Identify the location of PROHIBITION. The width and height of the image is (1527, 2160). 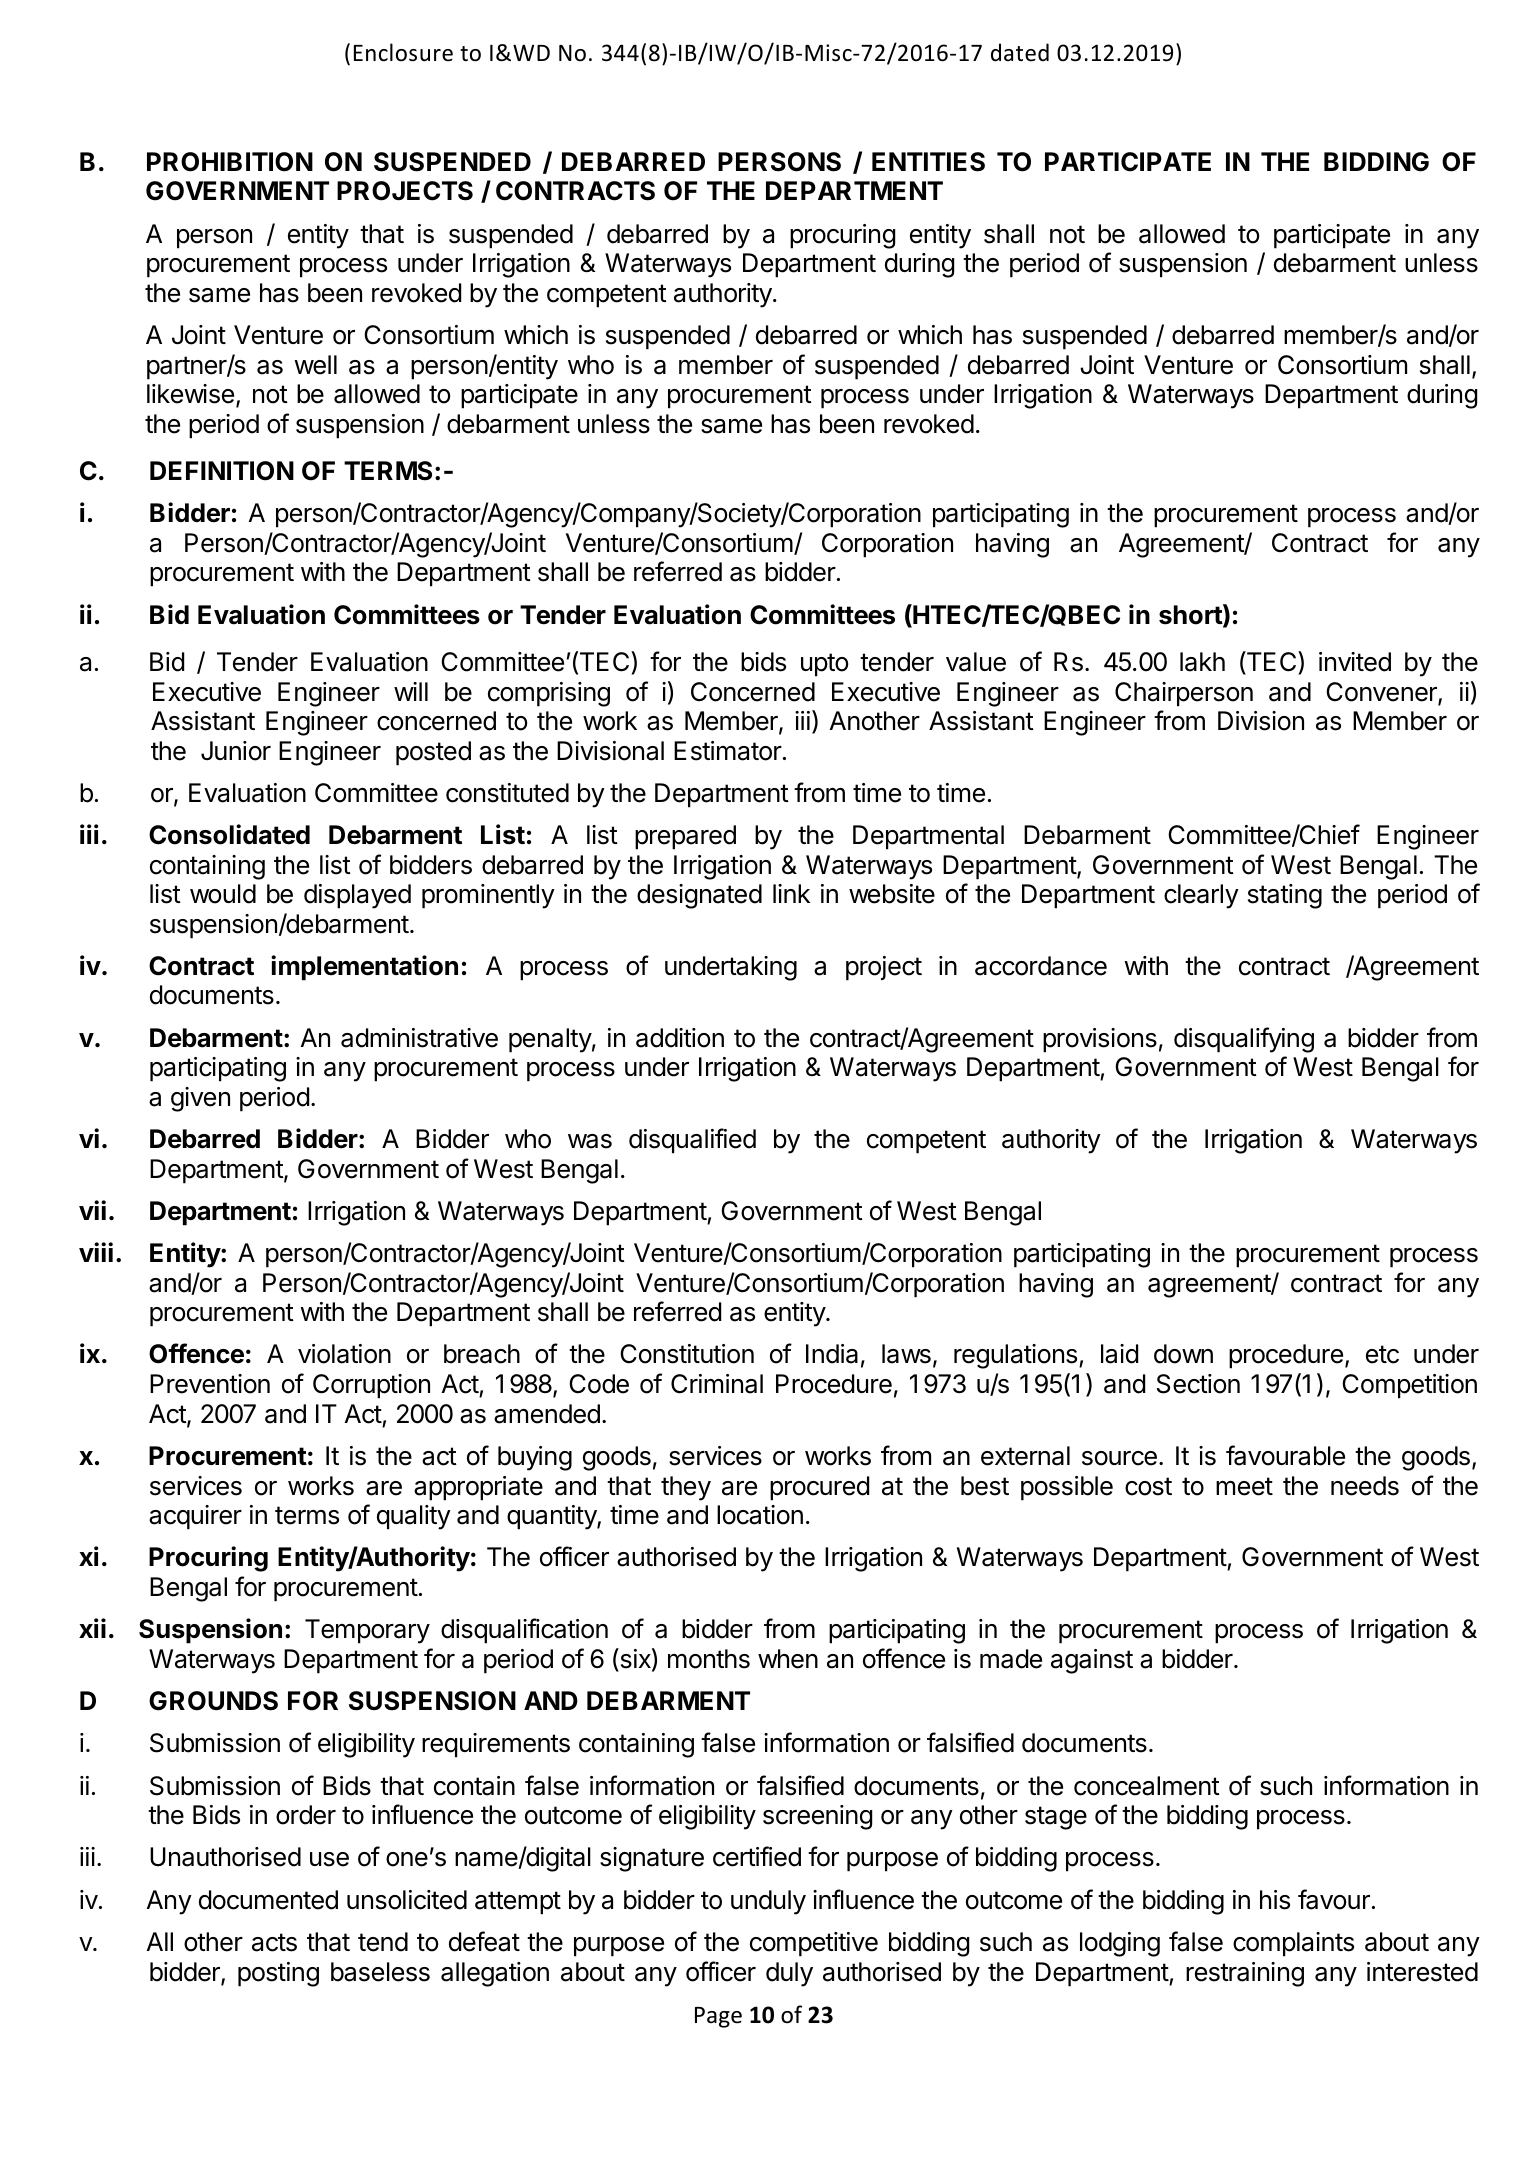
(230, 162).
